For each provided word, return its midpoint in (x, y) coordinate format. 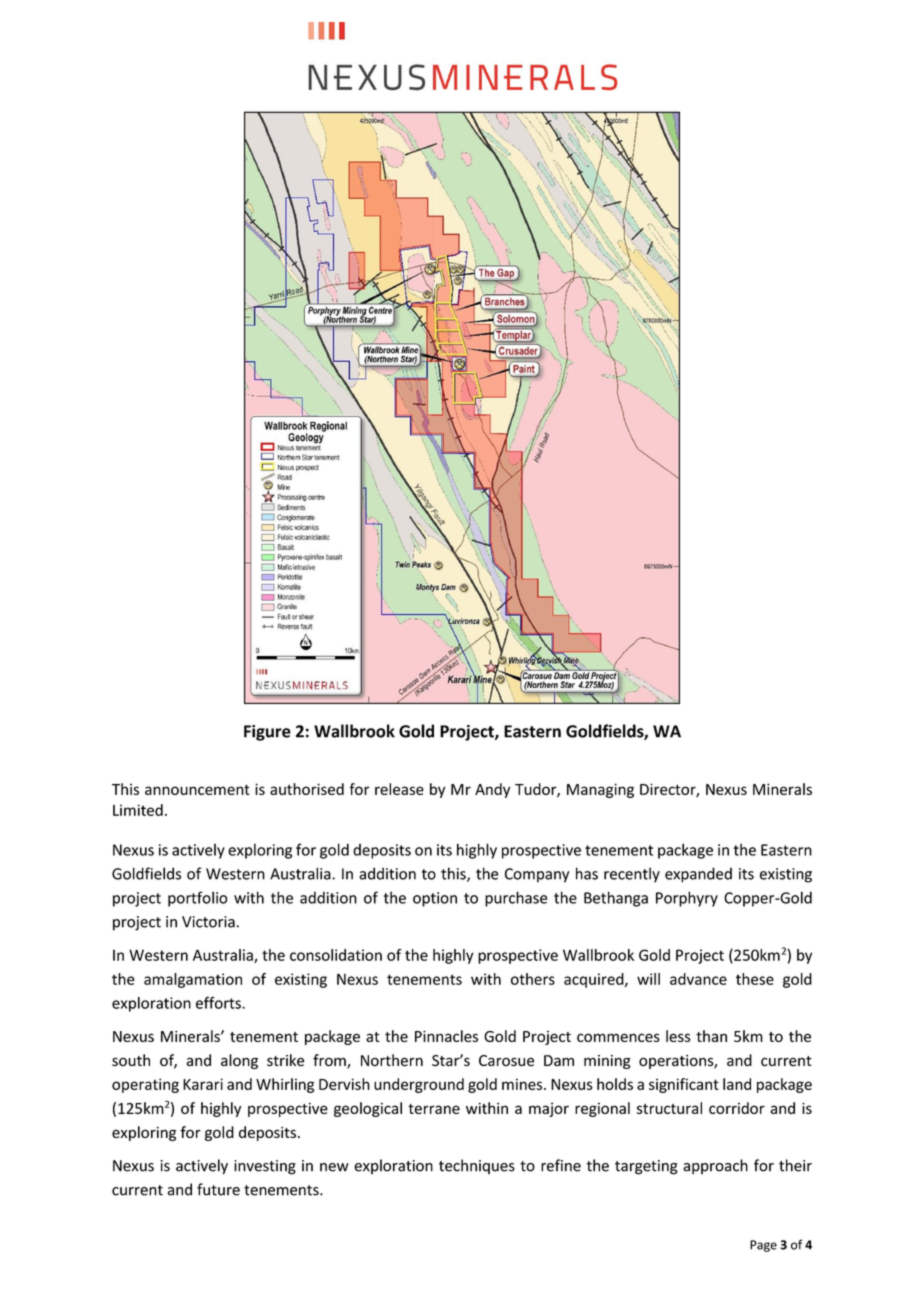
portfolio (198, 899)
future (218, 1189)
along (239, 1061)
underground (419, 1085)
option (435, 899)
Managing (600, 790)
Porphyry (687, 899)
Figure (267, 733)
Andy (492, 790)
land (737, 1084)
